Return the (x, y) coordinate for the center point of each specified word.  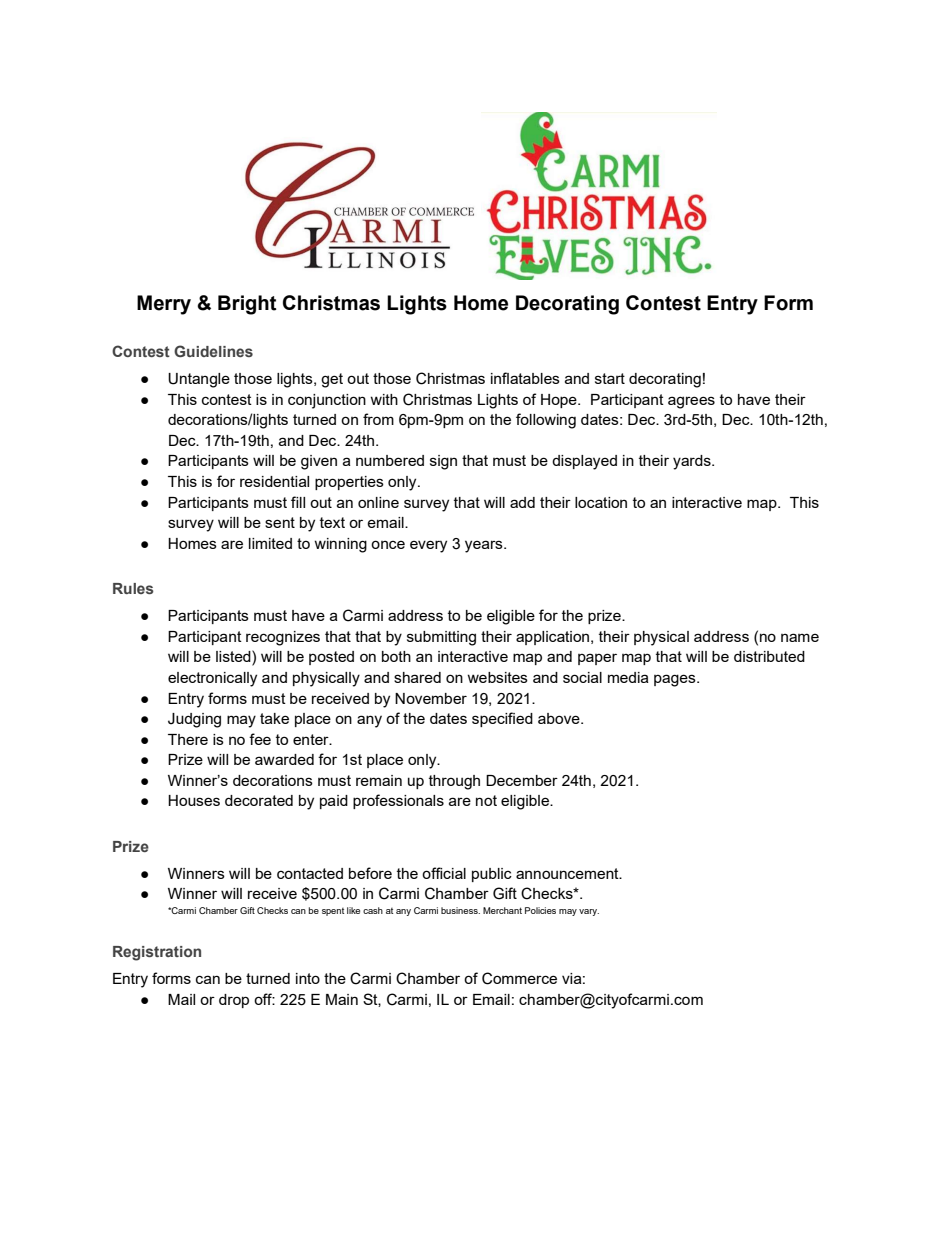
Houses (194, 800)
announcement (568, 873)
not (486, 800)
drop (234, 1001)
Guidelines (213, 351)
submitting (441, 638)
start (610, 378)
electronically (212, 679)
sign (443, 462)
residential (274, 481)
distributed (769, 656)
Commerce (519, 978)
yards (693, 462)
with (384, 399)
